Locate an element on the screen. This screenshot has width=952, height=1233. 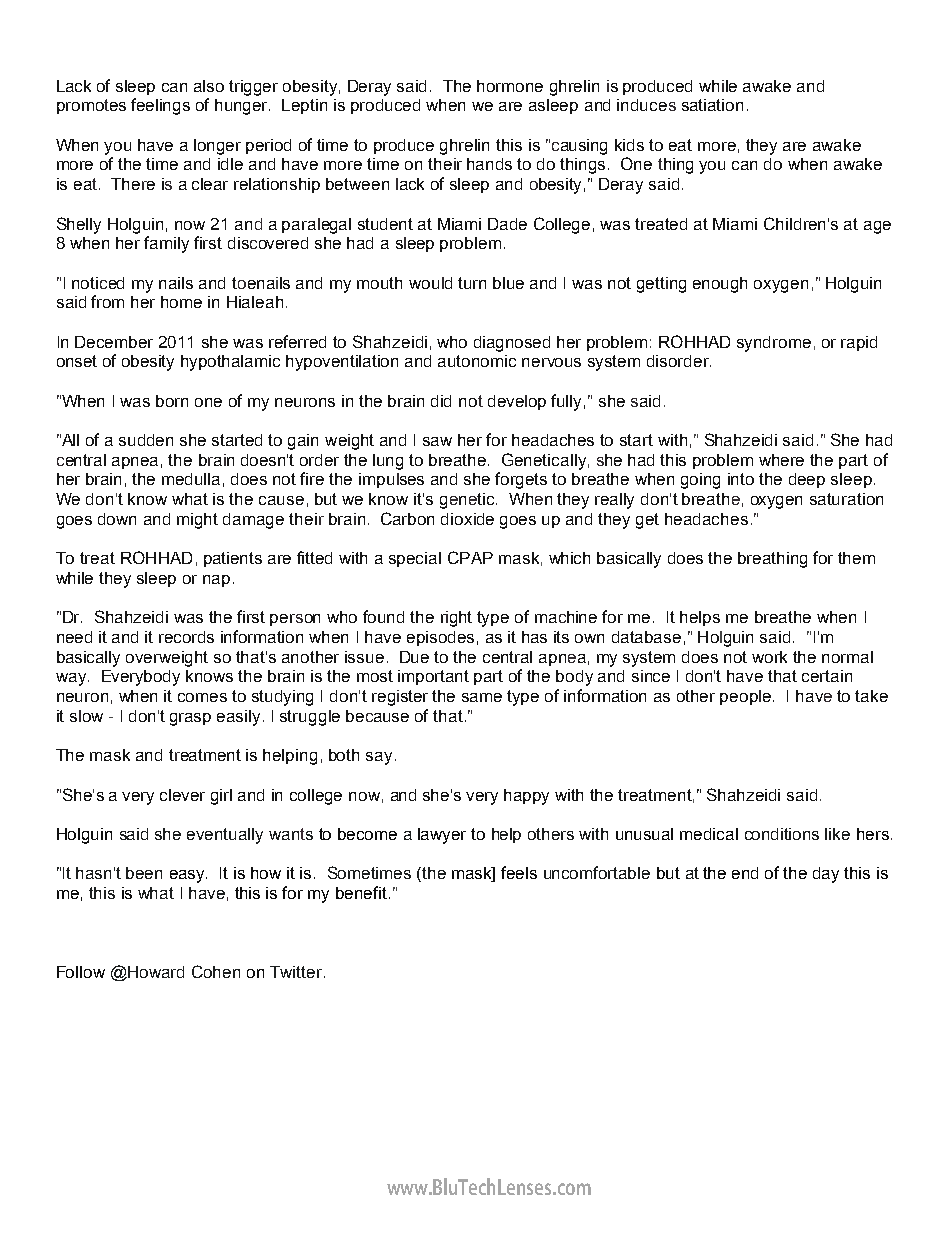
might is located at coordinates (197, 521).
